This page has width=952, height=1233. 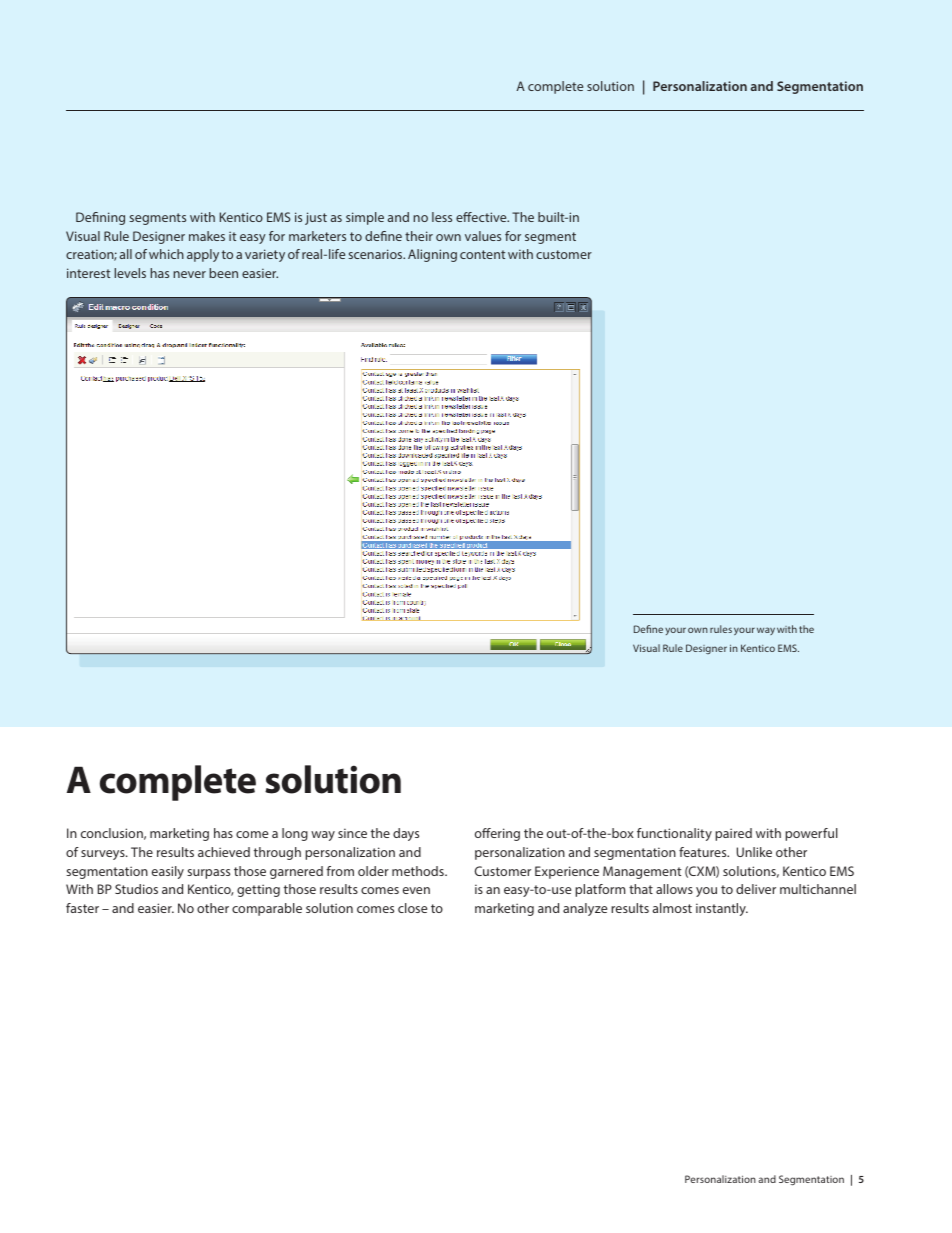 I want to click on content, so click(x=482, y=254).
